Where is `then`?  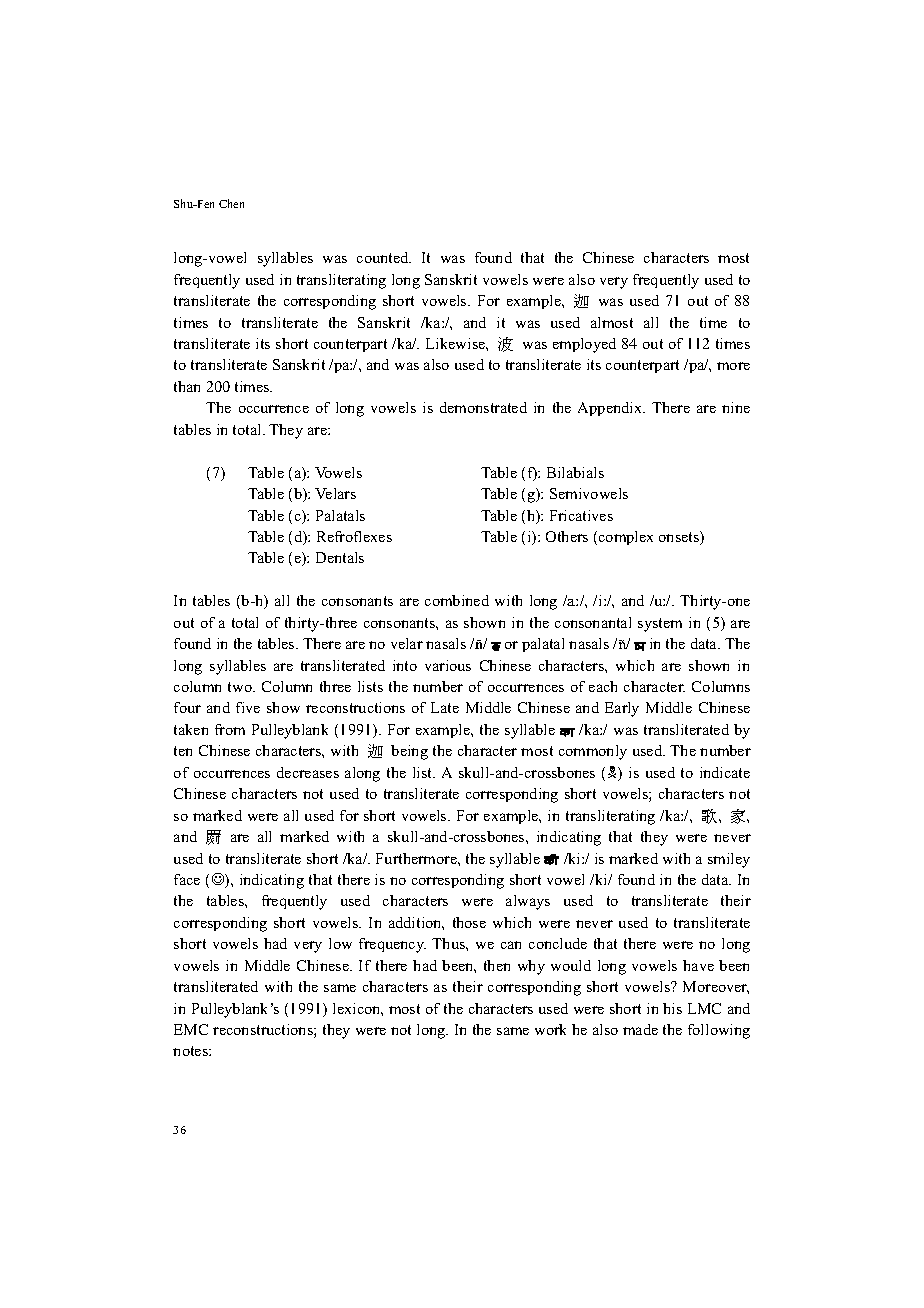
then is located at coordinates (497, 965).
